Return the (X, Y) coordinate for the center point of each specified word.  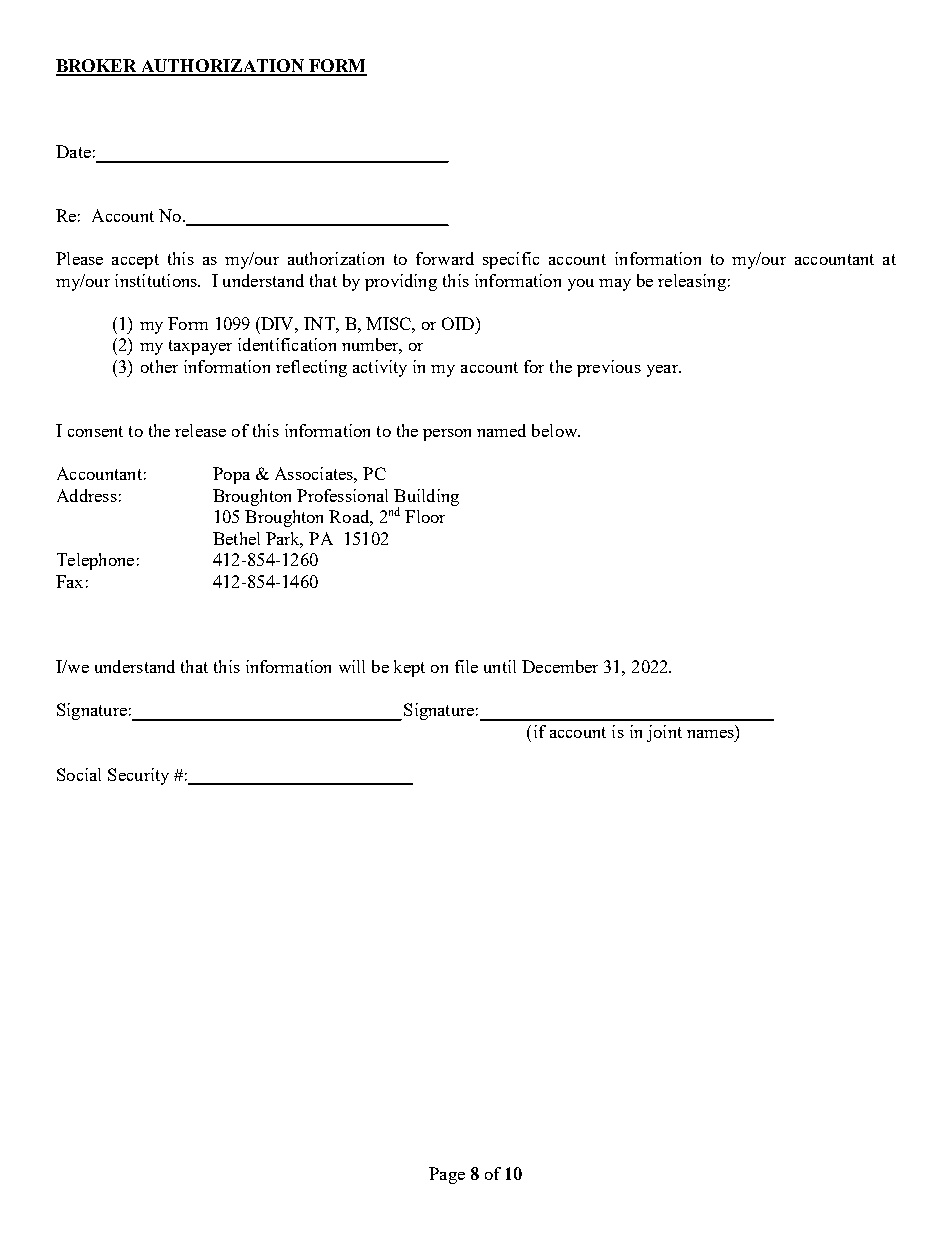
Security (138, 776)
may (615, 285)
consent (95, 431)
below (556, 430)
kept (409, 668)
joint (664, 733)
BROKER (98, 67)
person (447, 435)
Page (447, 1175)
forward (445, 258)
